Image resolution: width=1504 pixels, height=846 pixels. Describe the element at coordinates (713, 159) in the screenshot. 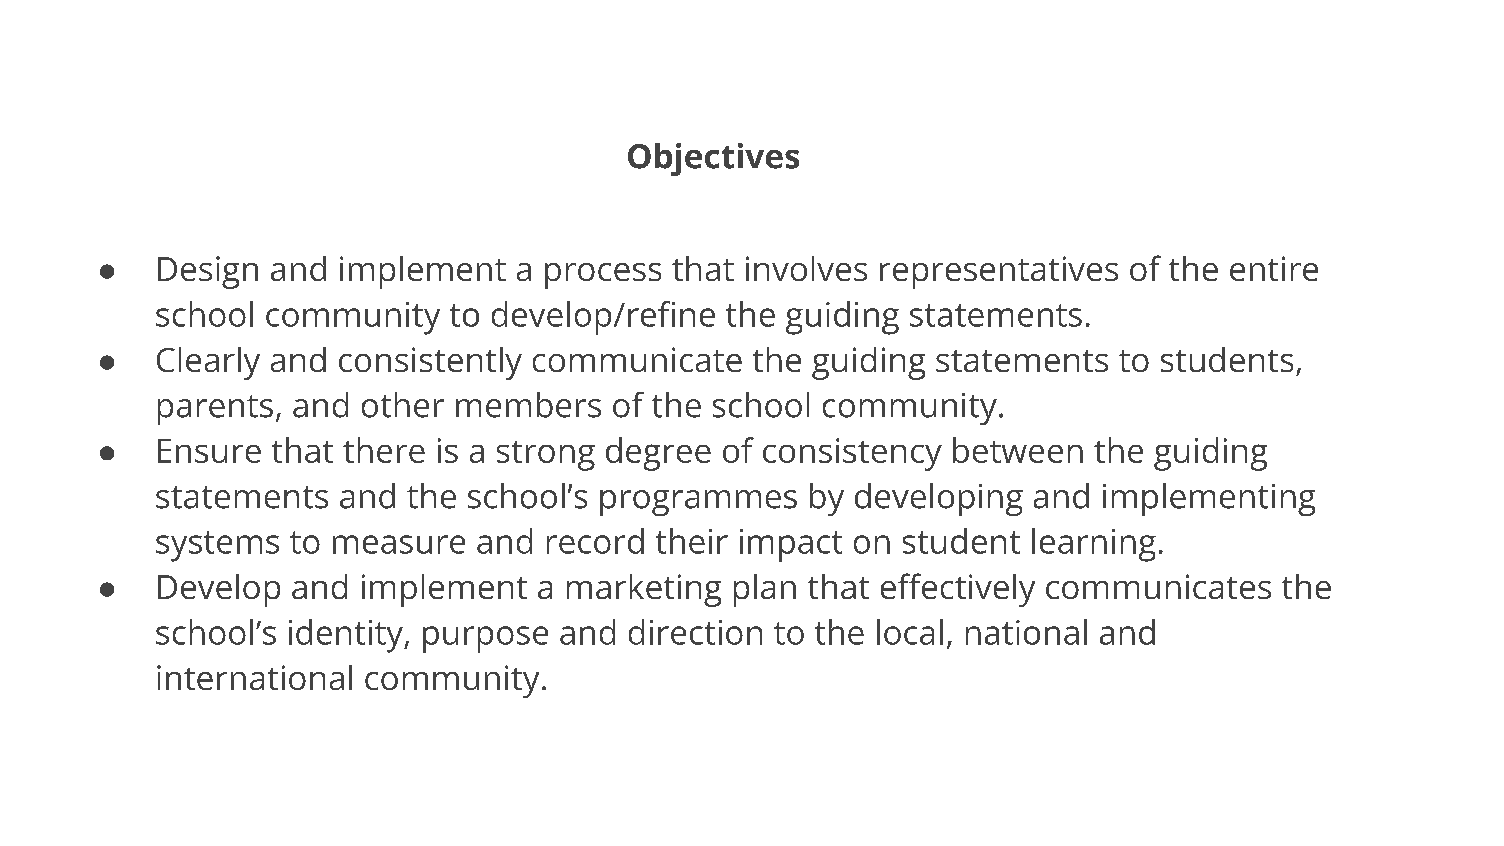

I see `Objectives` at that location.
